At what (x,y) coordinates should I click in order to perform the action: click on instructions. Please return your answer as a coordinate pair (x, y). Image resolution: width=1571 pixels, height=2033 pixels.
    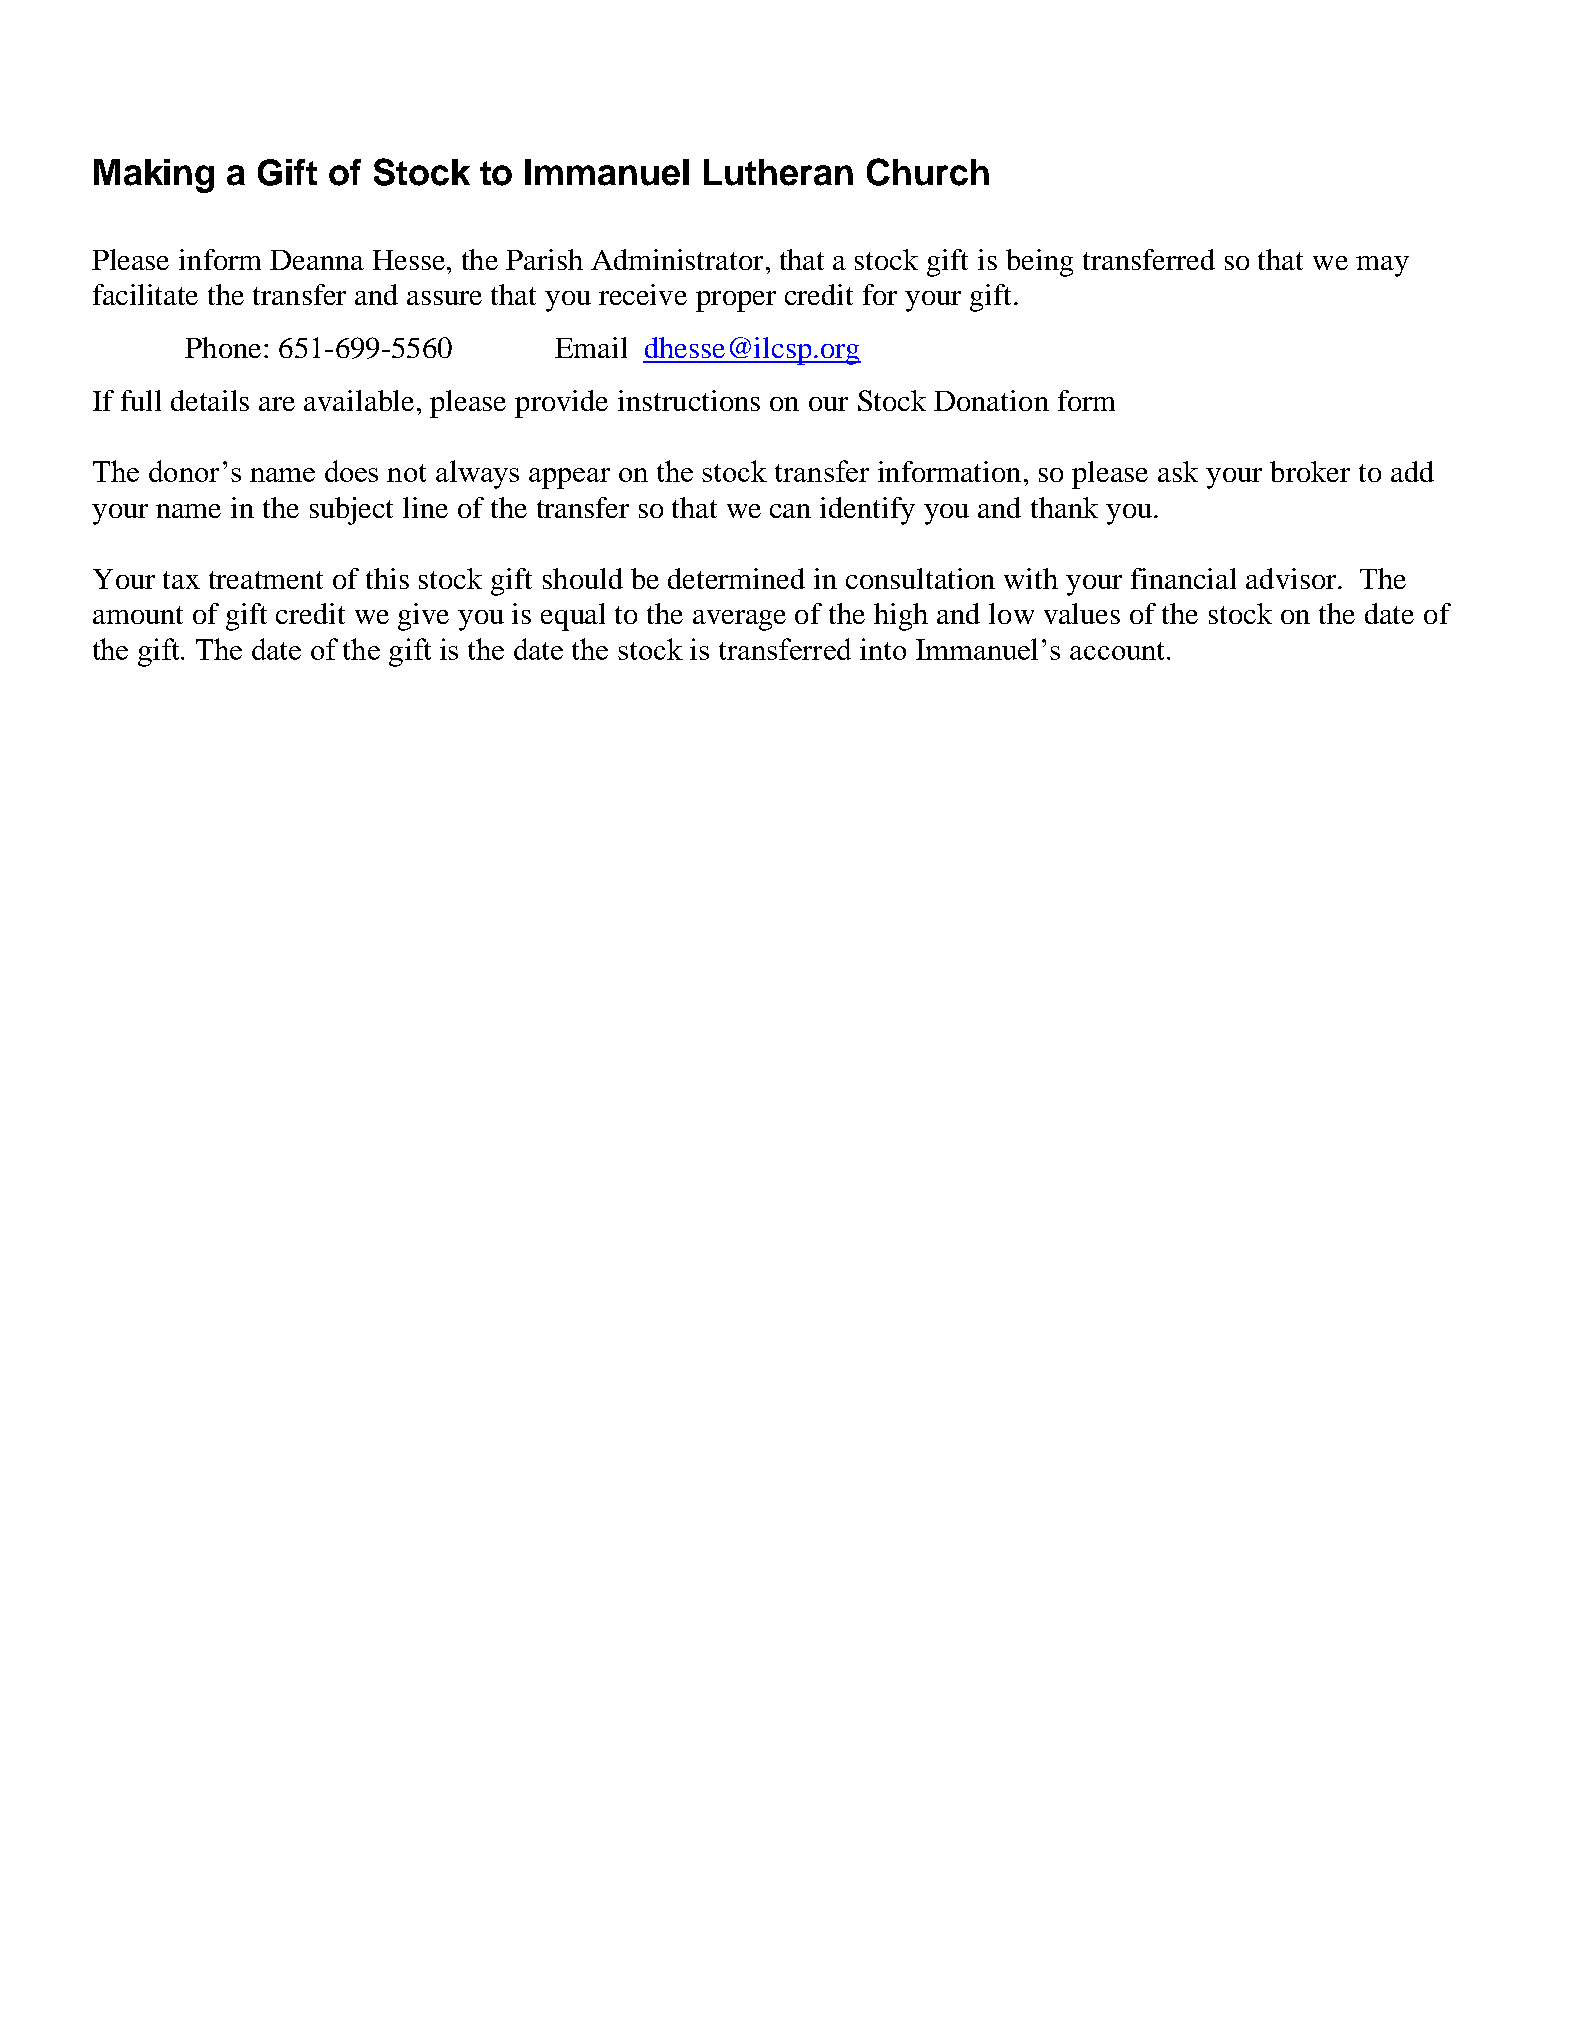
    Looking at the image, I should click on (689, 400).
